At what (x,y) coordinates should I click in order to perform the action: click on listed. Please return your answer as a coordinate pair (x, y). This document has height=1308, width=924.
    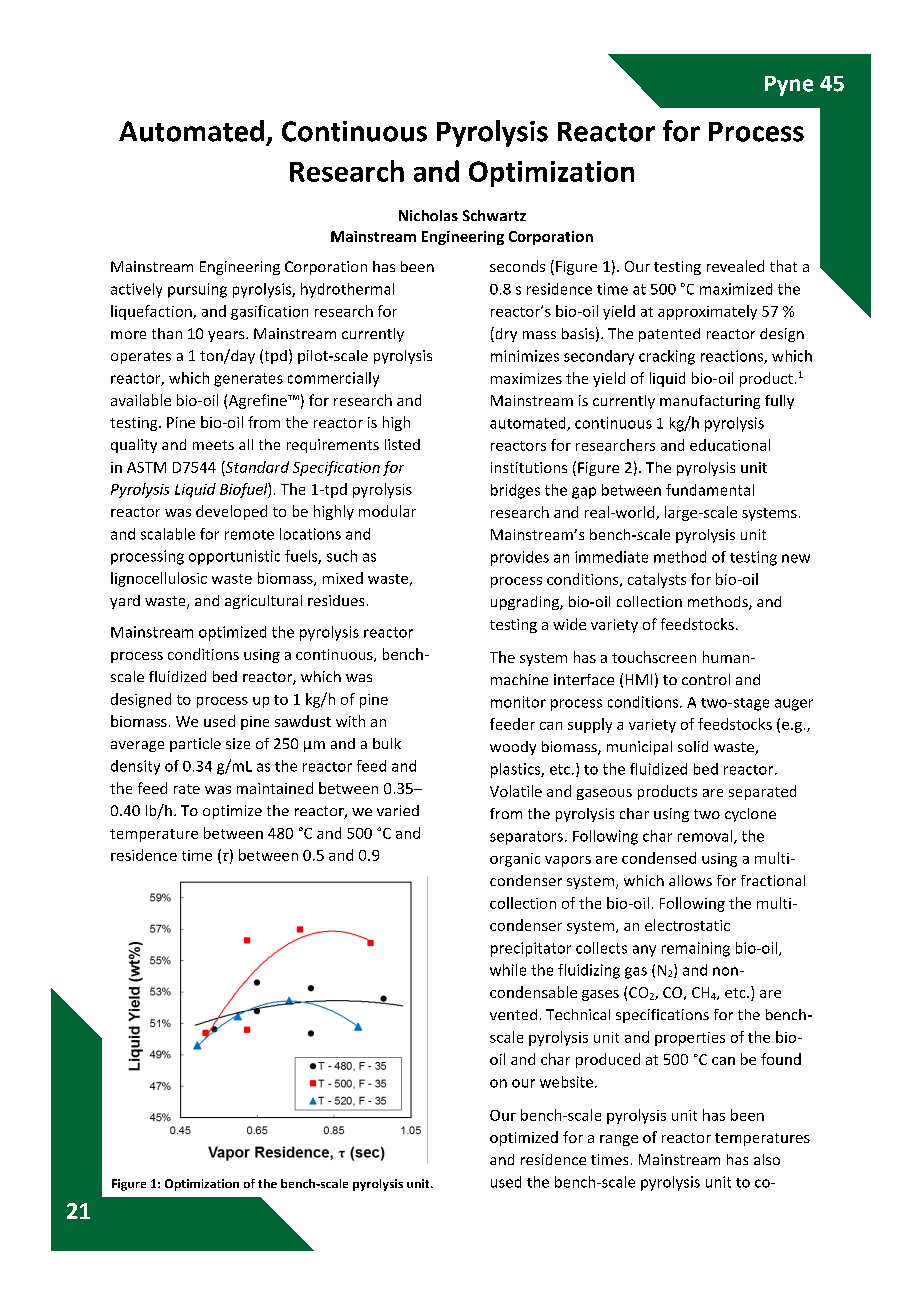
    Looking at the image, I should click on (402, 444).
